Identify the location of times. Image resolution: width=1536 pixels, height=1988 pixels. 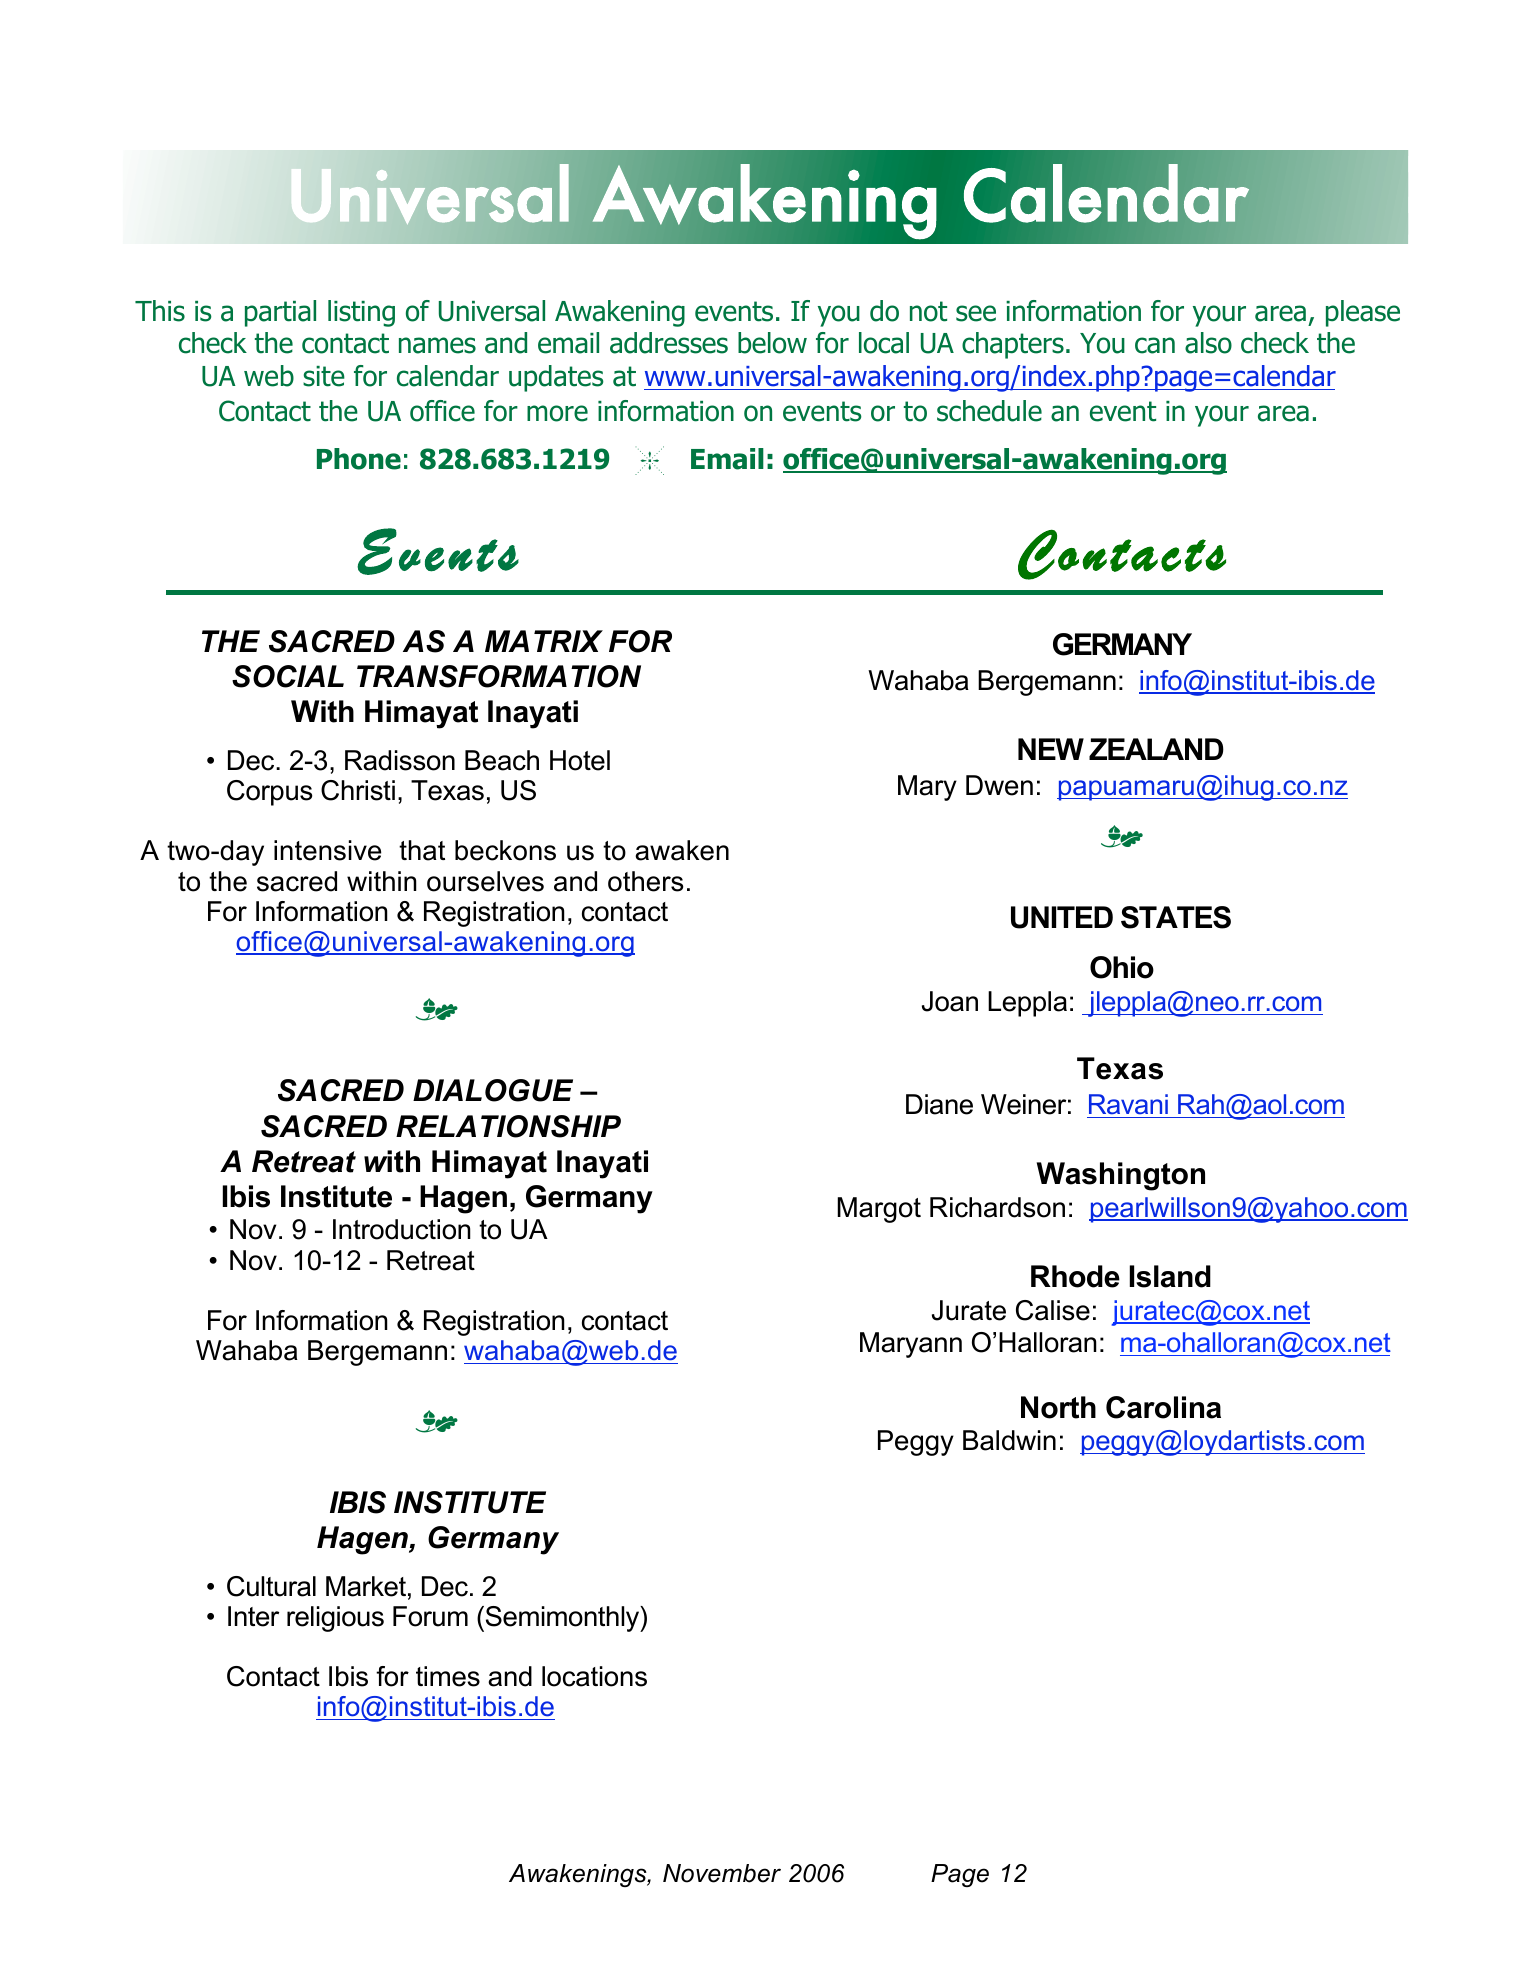
(448, 1676).
